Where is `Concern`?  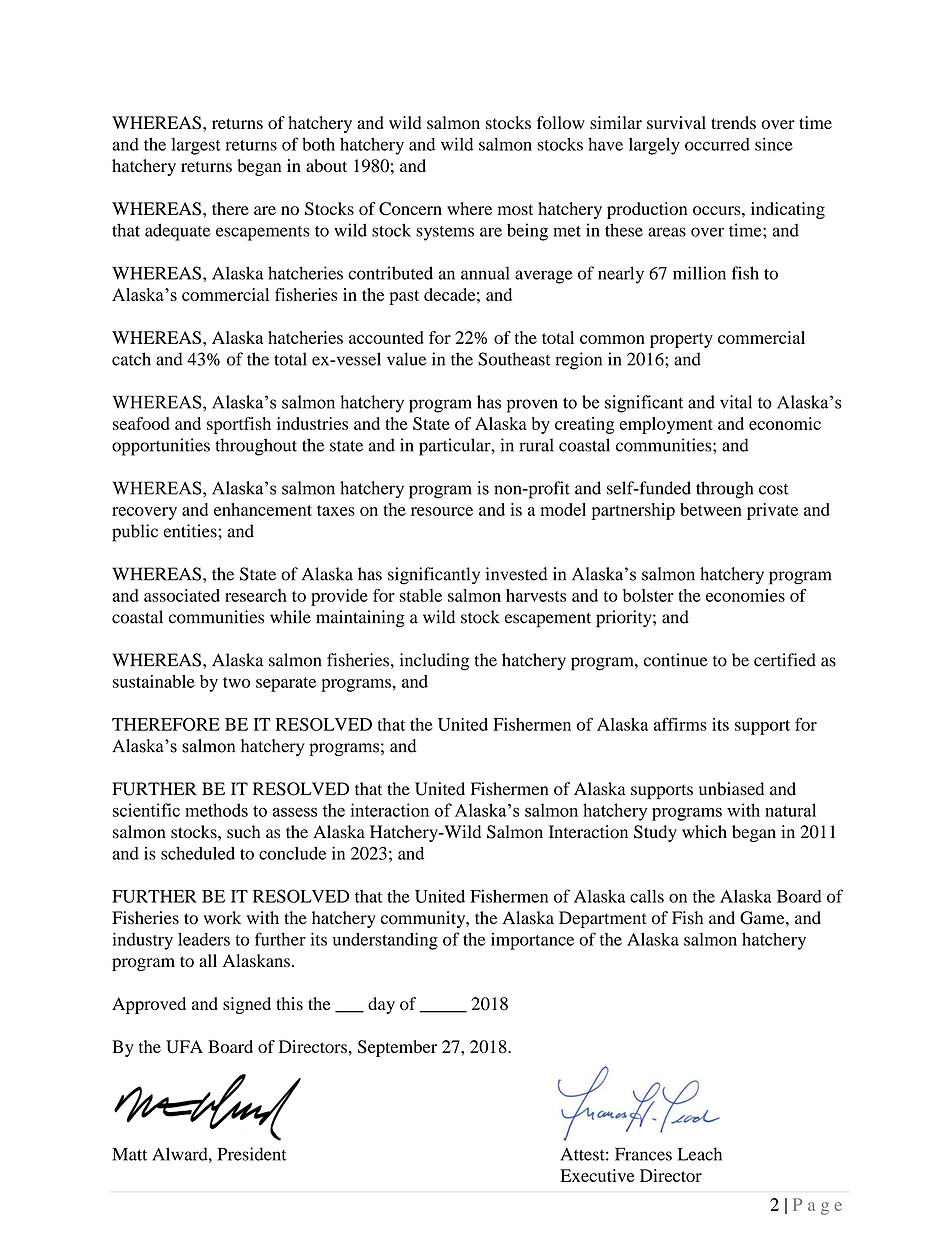 Concern is located at coordinates (410, 209).
